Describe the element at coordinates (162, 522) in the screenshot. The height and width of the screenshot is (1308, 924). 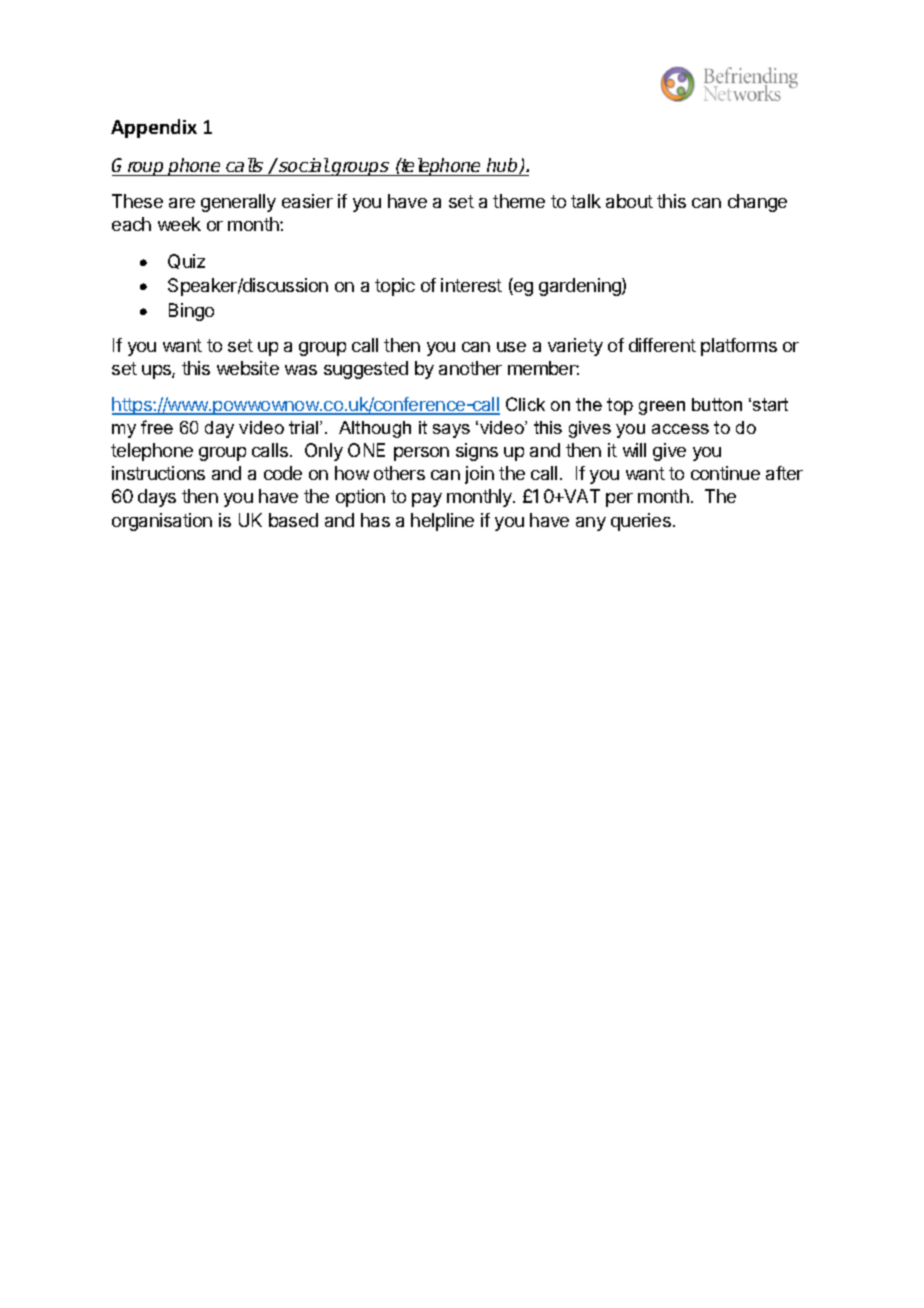
I see `organisation` at that location.
